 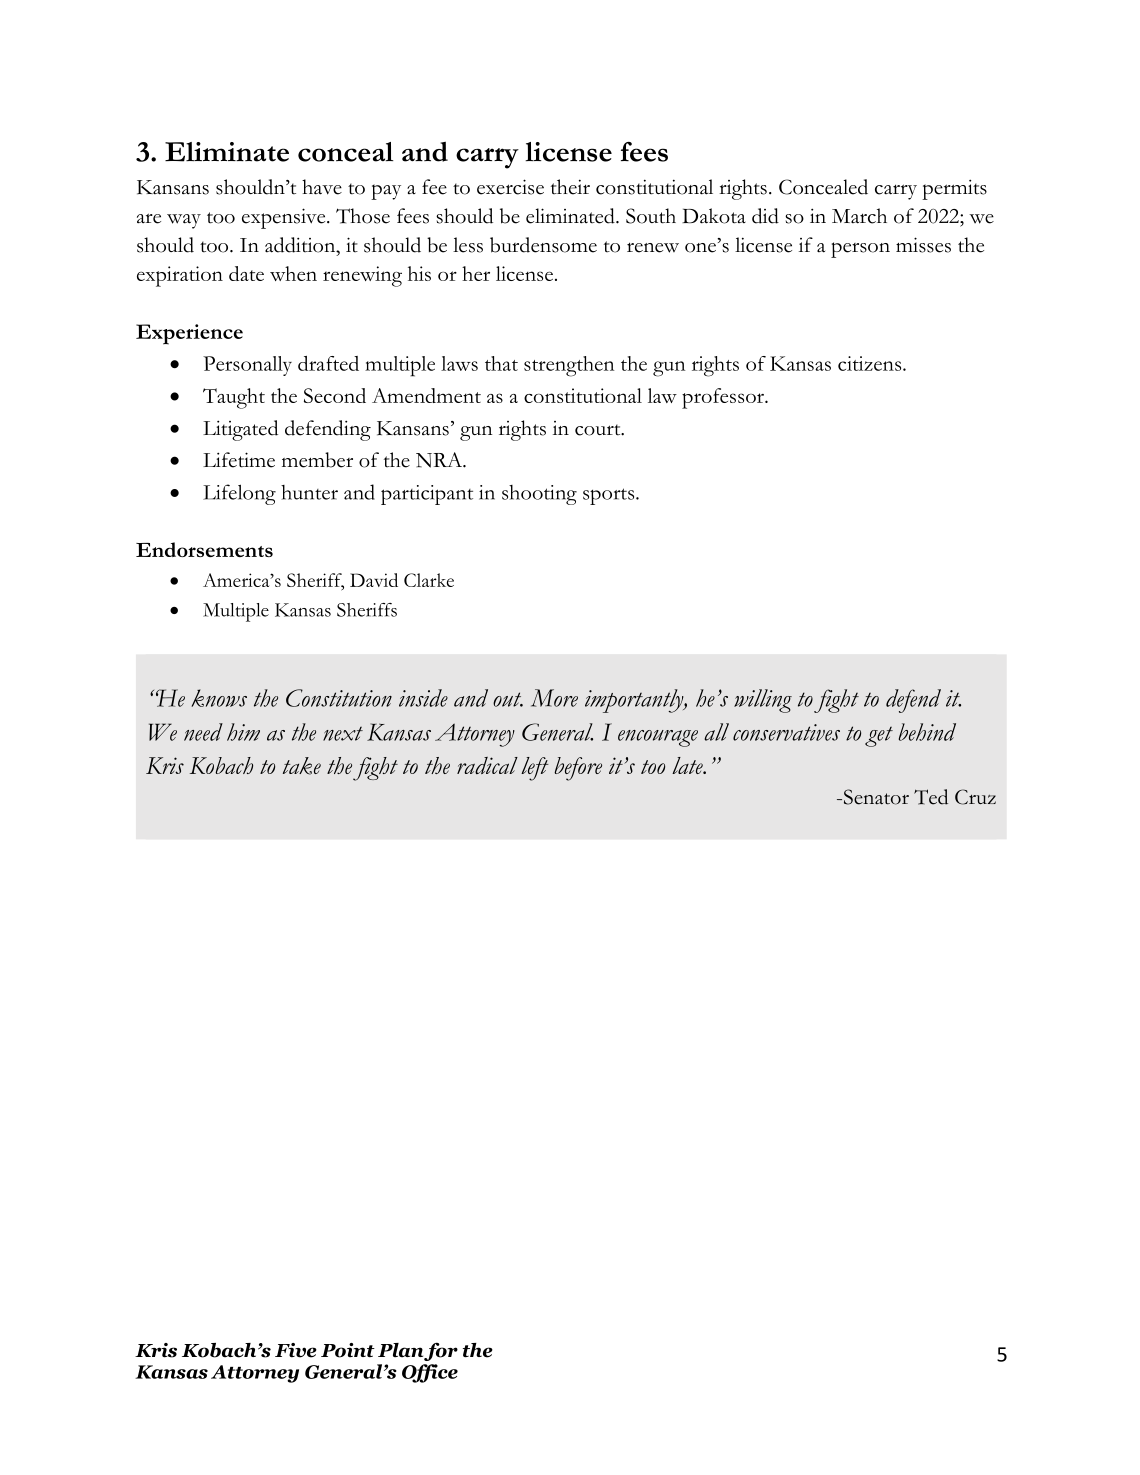 What do you see at coordinates (348, 1350) in the screenshot?
I see `Point` at bounding box center [348, 1350].
